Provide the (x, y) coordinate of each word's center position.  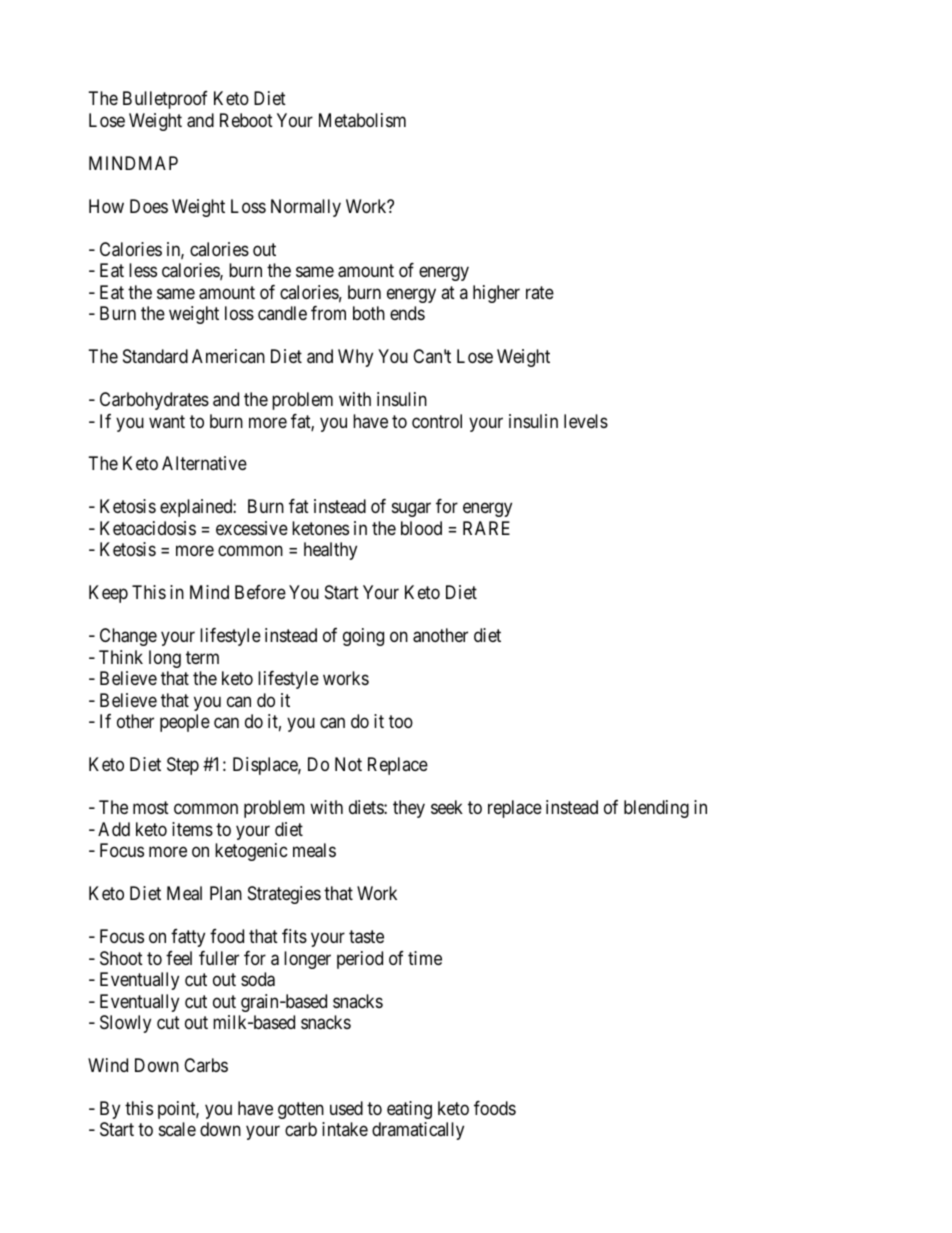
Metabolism (362, 120)
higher (496, 294)
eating (409, 1110)
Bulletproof (165, 100)
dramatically (418, 1131)
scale (177, 1129)
